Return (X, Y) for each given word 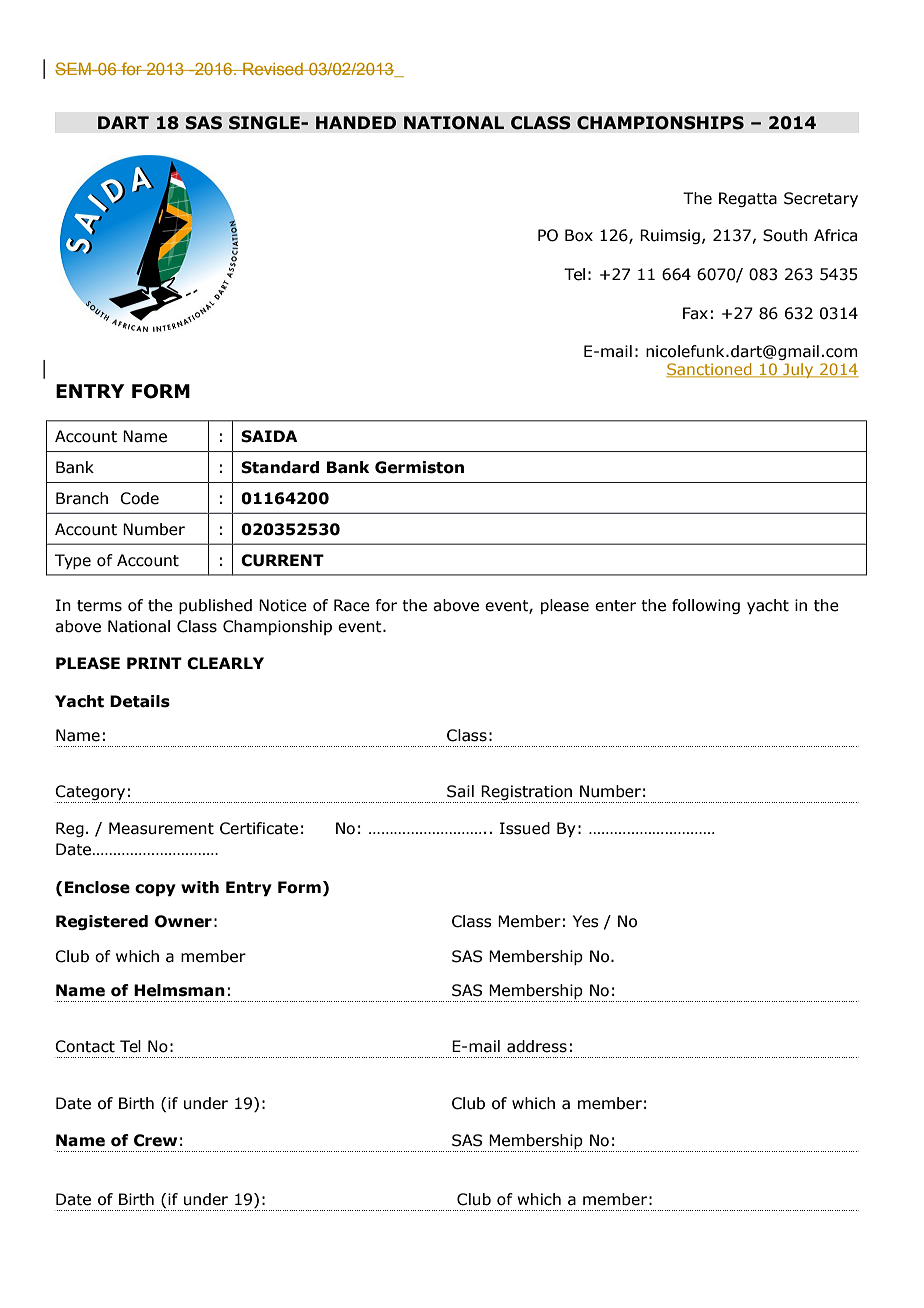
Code (139, 498)
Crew (155, 1140)
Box (579, 235)
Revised (273, 69)
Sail (460, 791)
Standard (280, 467)
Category (91, 794)
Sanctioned (710, 370)
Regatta (748, 199)
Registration (526, 794)
